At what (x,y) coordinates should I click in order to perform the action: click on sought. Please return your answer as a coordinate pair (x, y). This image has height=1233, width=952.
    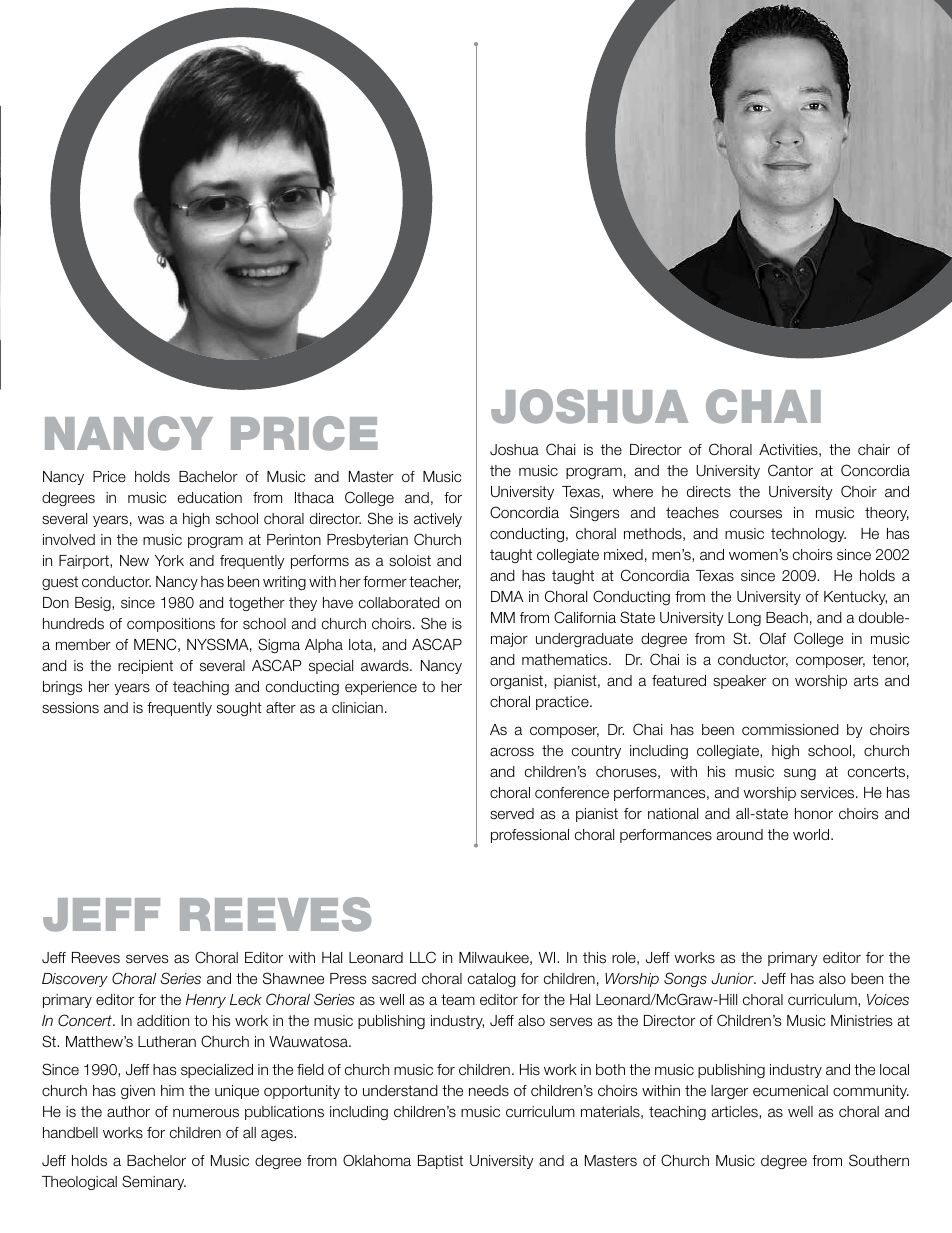
    Looking at the image, I should click on (239, 709).
